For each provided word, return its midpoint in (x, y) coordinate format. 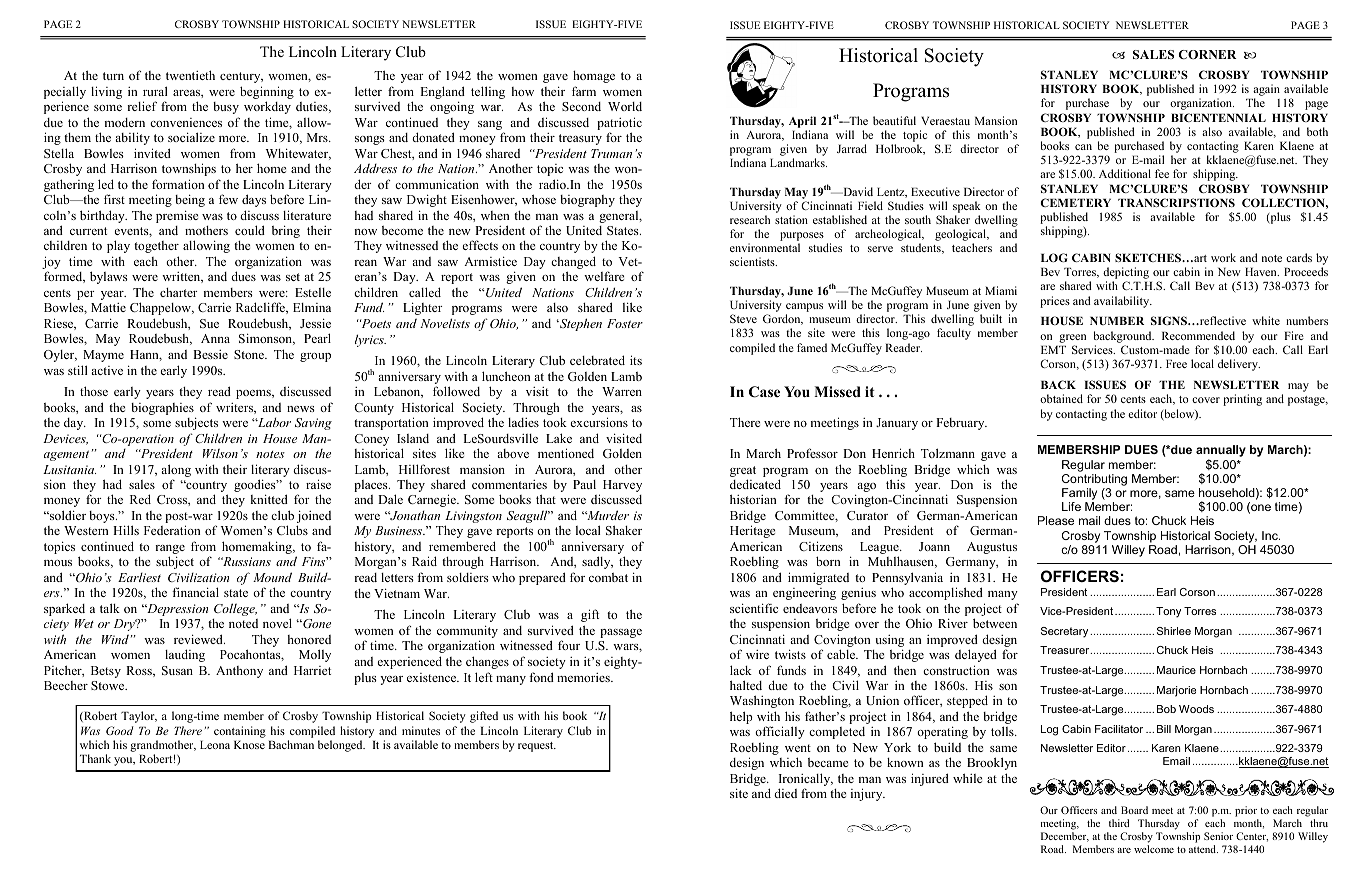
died (785, 793)
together (156, 247)
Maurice (1176, 670)
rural (155, 91)
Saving (313, 424)
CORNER (1208, 54)
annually (1221, 452)
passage (621, 633)
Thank (95, 758)
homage (594, 77)
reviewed (199, 639)
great (743, 471)
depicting (1126, 274)
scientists (753, 261)
